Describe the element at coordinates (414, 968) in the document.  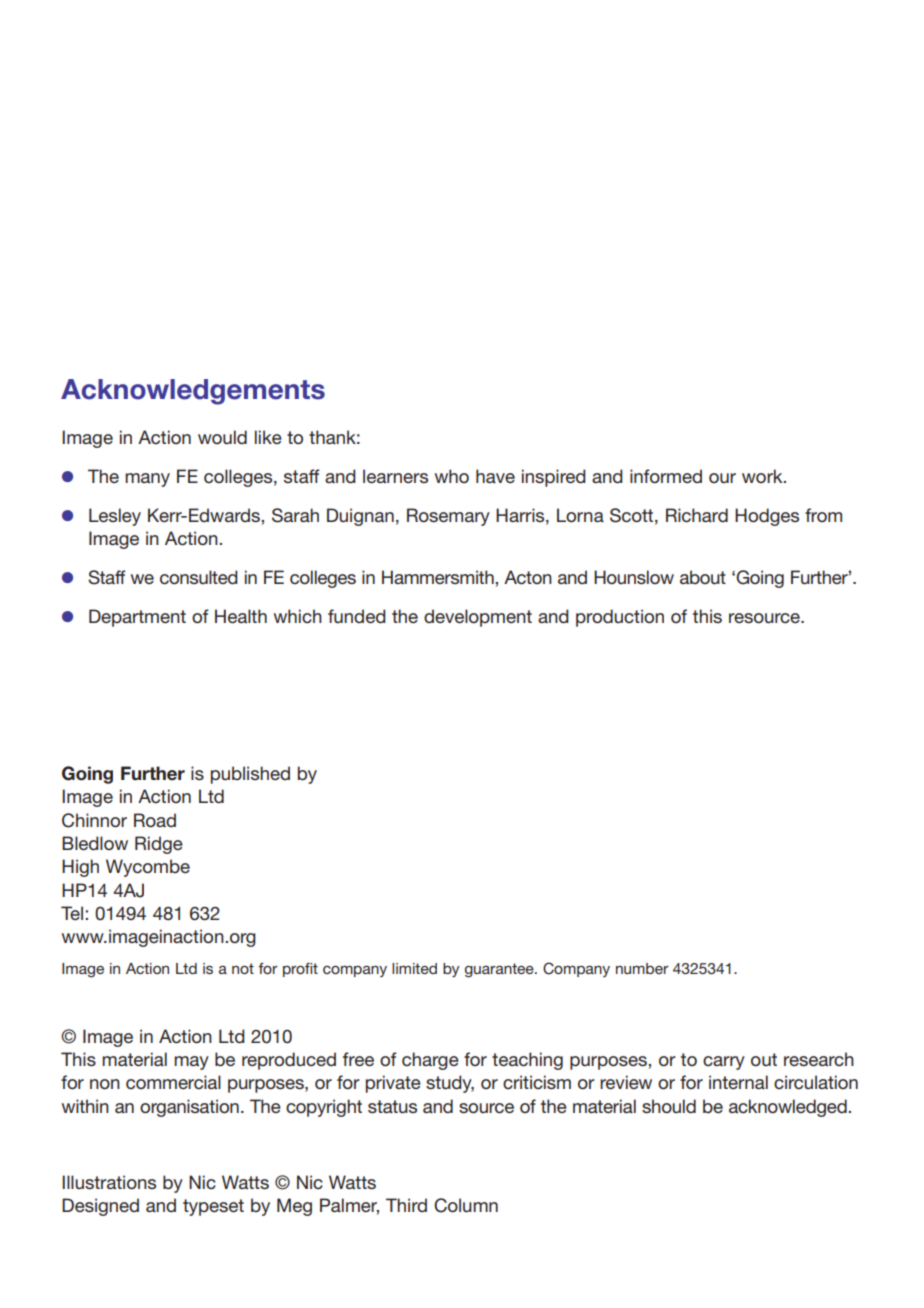
I see `limited` at that location.
